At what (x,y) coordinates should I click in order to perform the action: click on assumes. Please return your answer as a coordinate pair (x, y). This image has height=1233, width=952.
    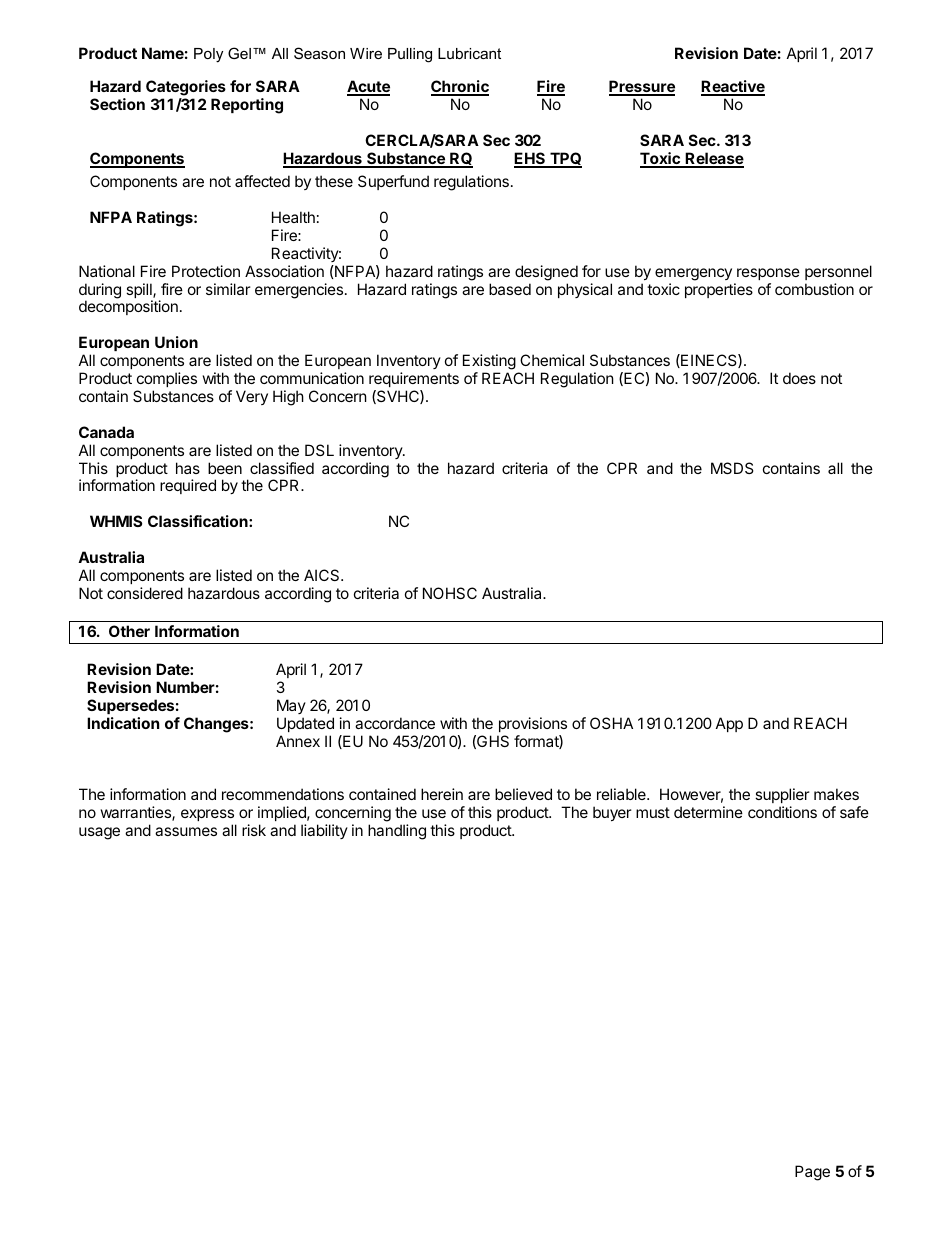
    Looking at the image, I should click on (186, 831).
